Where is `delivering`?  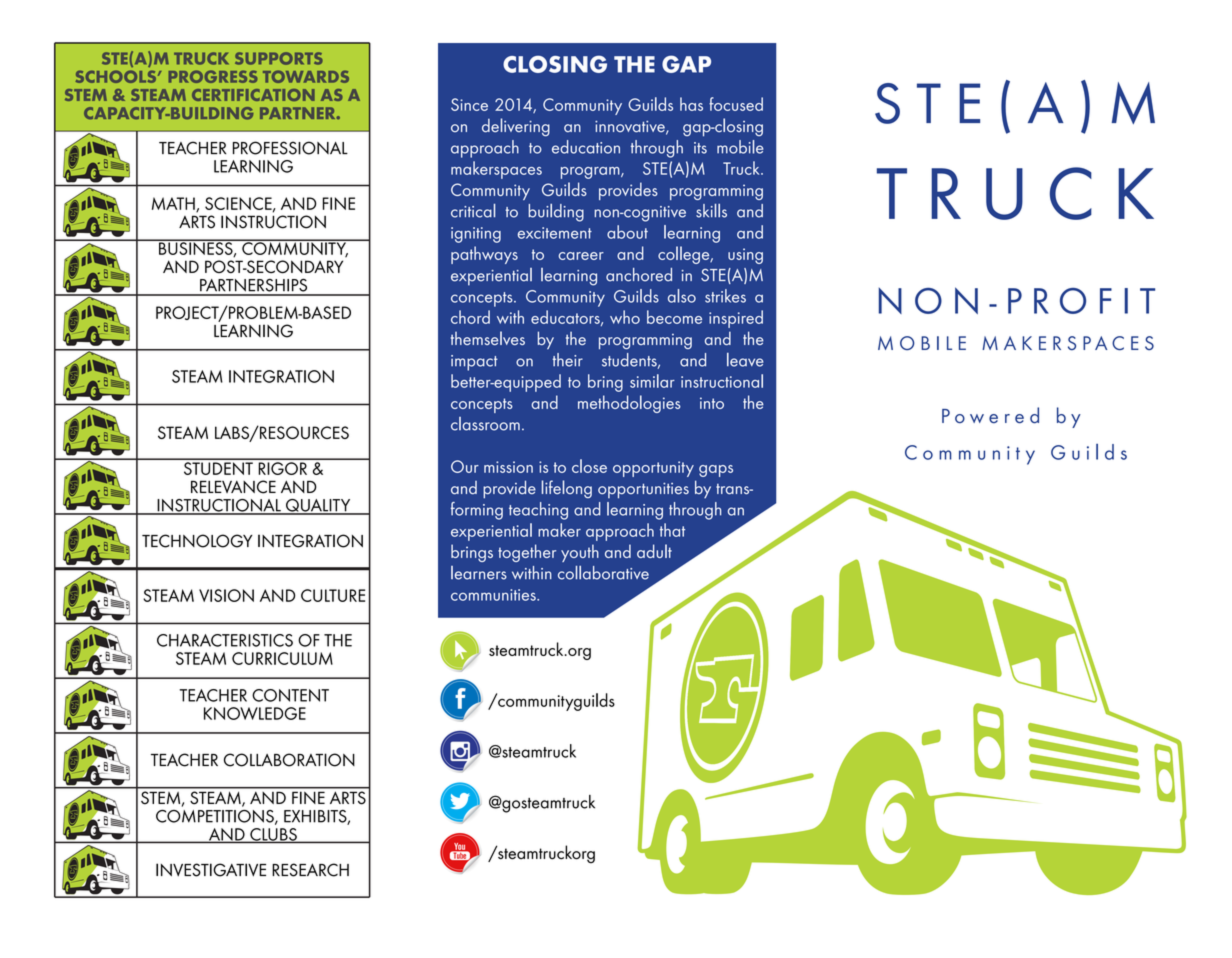 delivering is located at coordinates (516, 127).
